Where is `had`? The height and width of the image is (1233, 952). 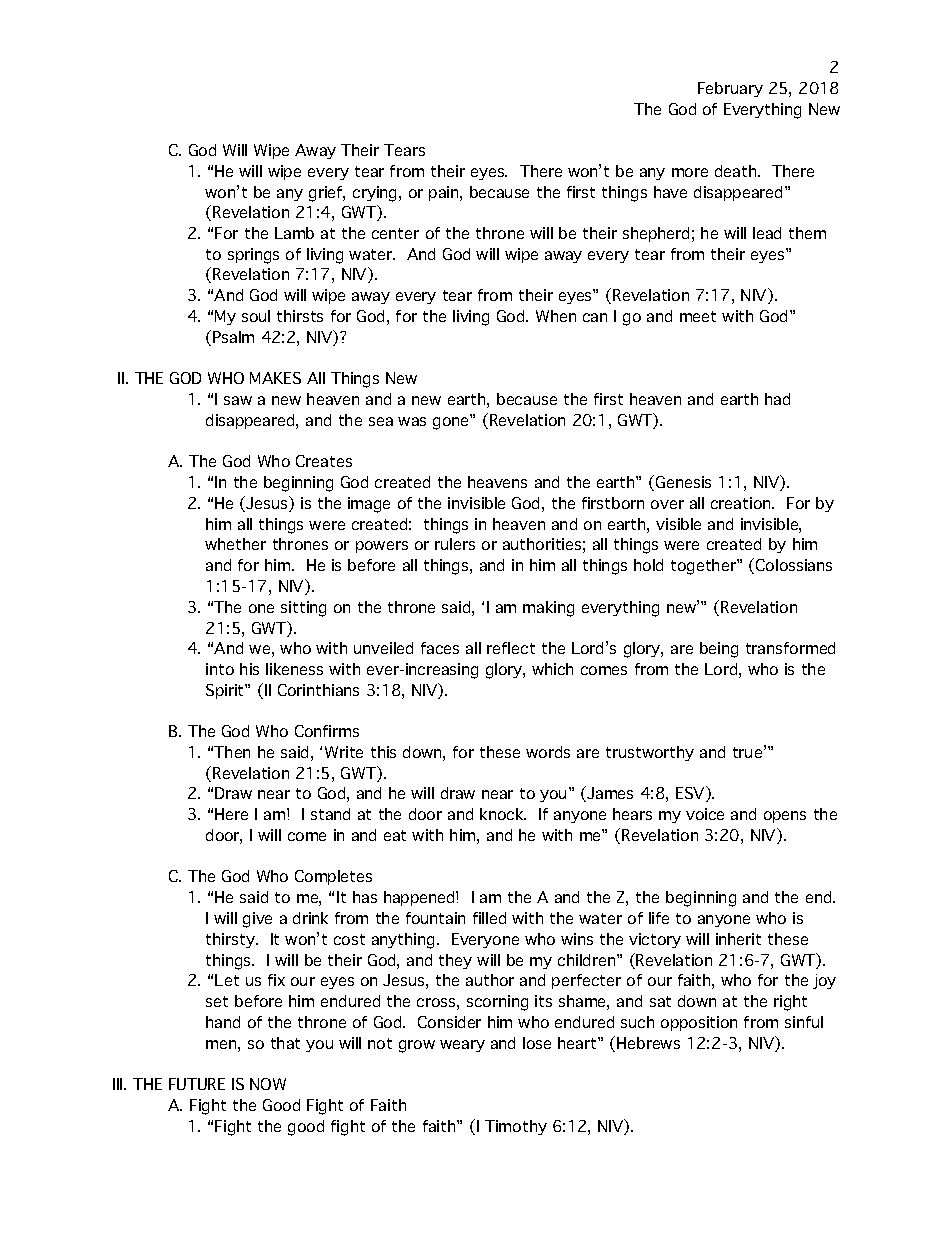 had is located at coordinates (777, 399).
